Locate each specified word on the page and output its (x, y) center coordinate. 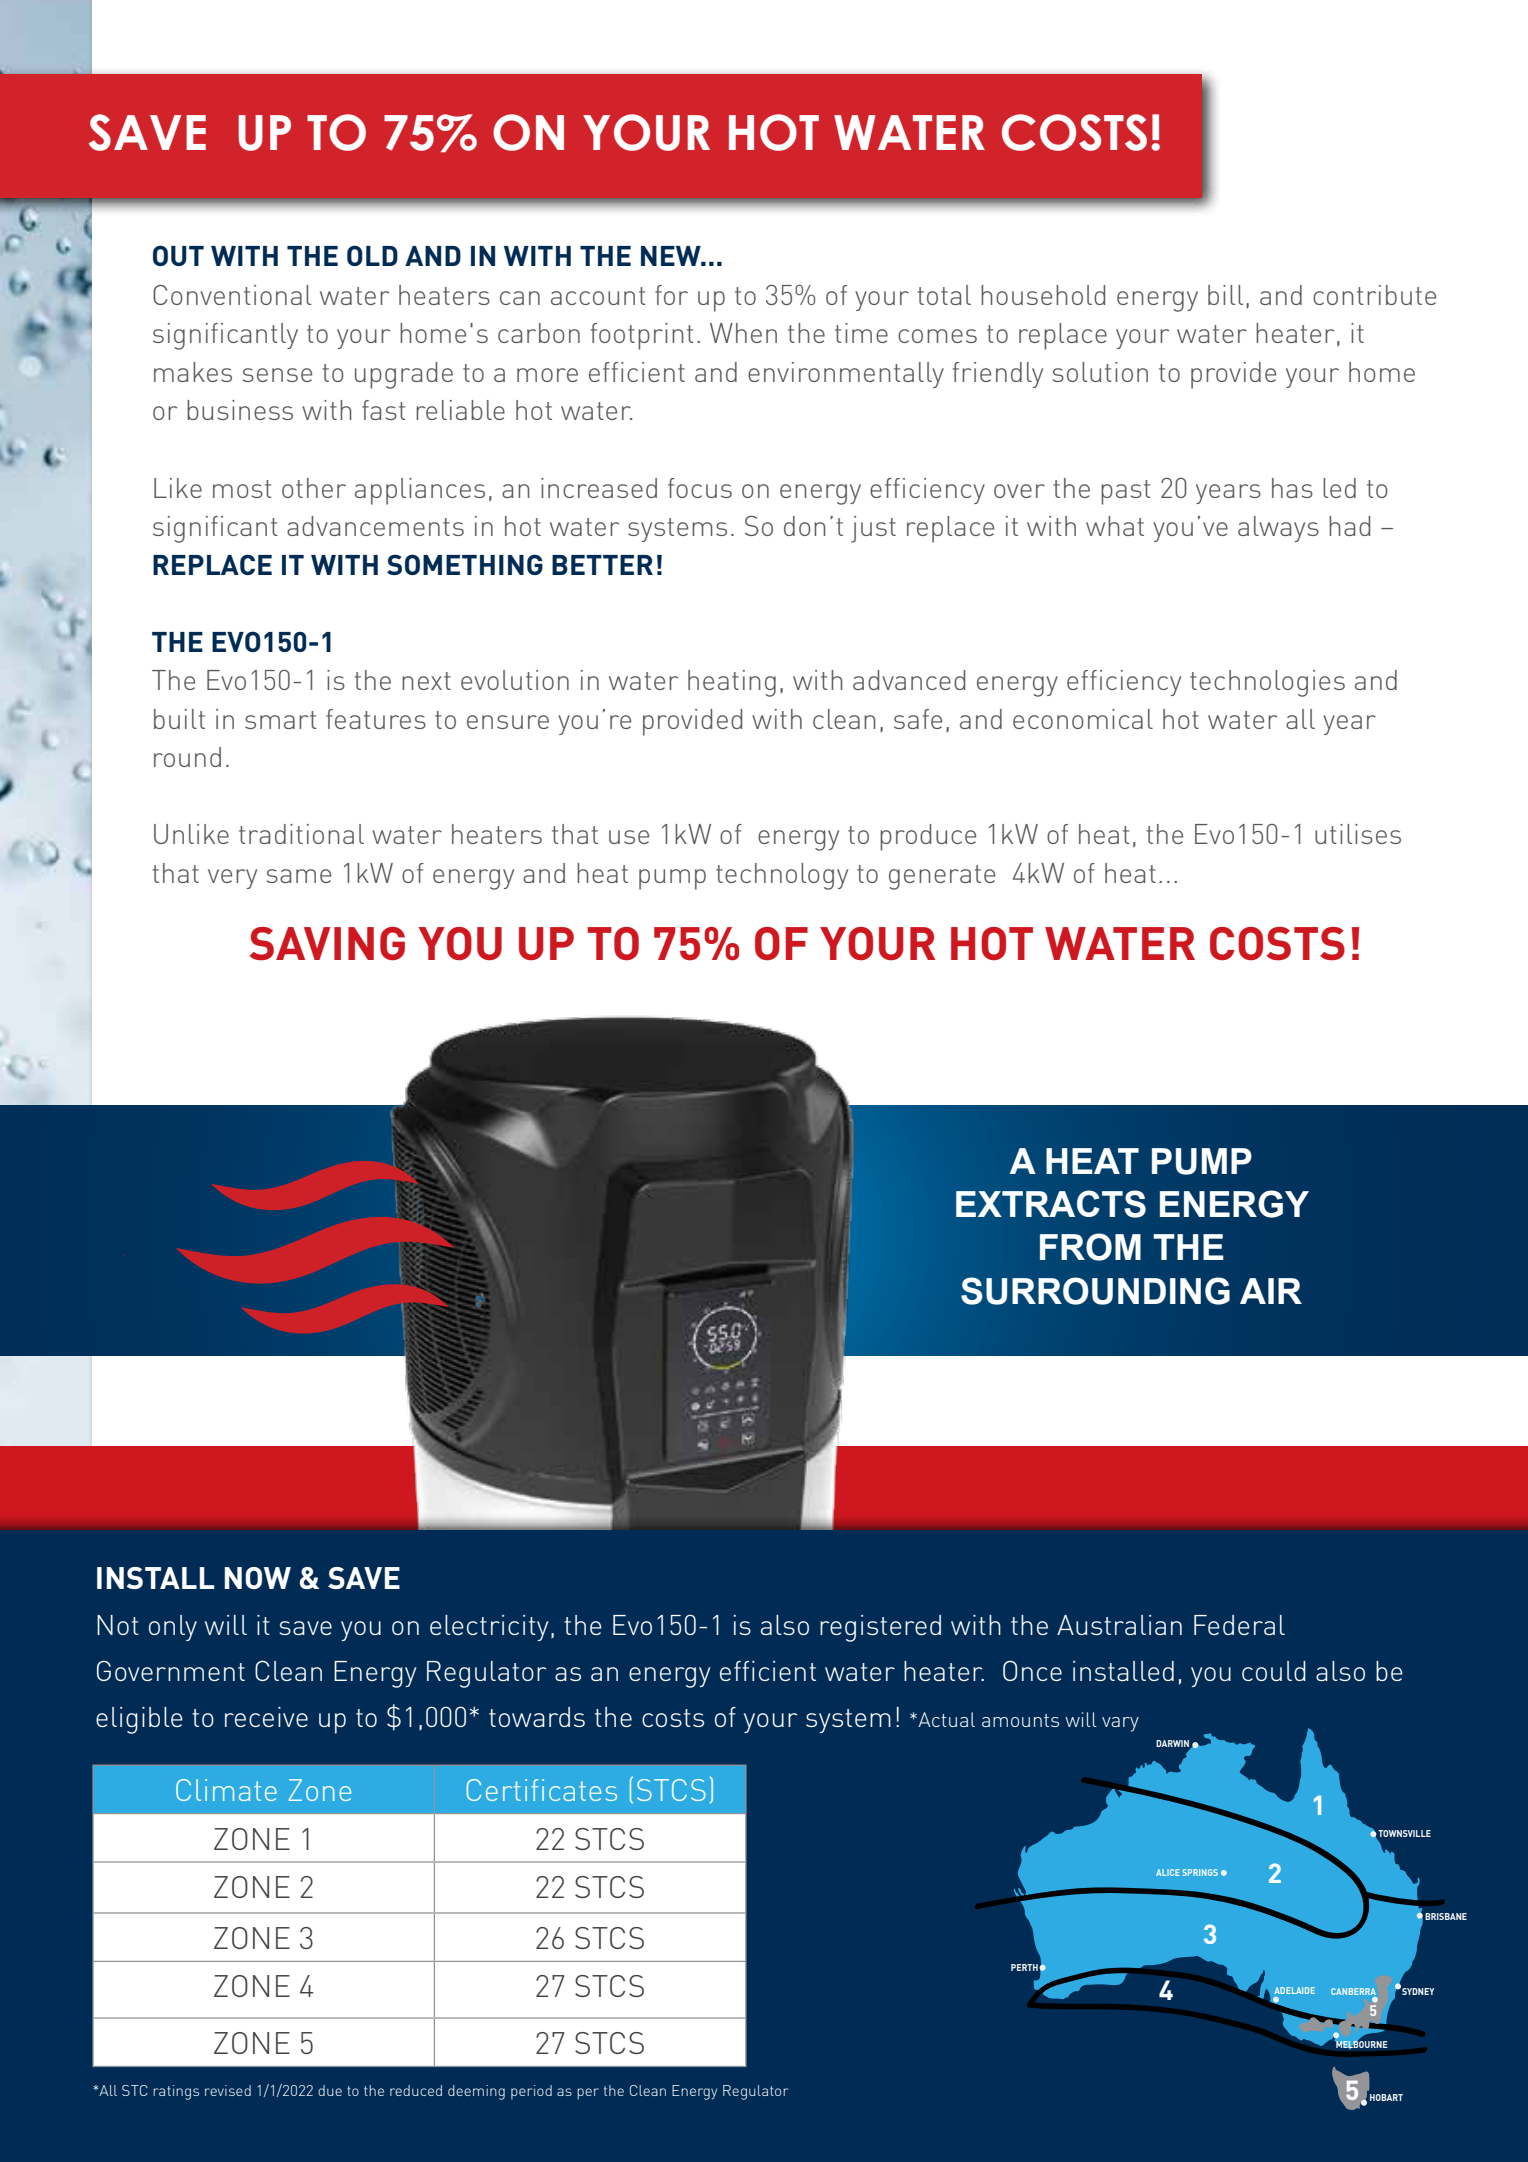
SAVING (327, 944)
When (743, 333)
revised (228, 2090)
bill (1225, 295)
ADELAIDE (1294, 1990)
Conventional (232, 295)
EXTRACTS (1051, 1204)
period (531, 2092)
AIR (1271, 1291)
